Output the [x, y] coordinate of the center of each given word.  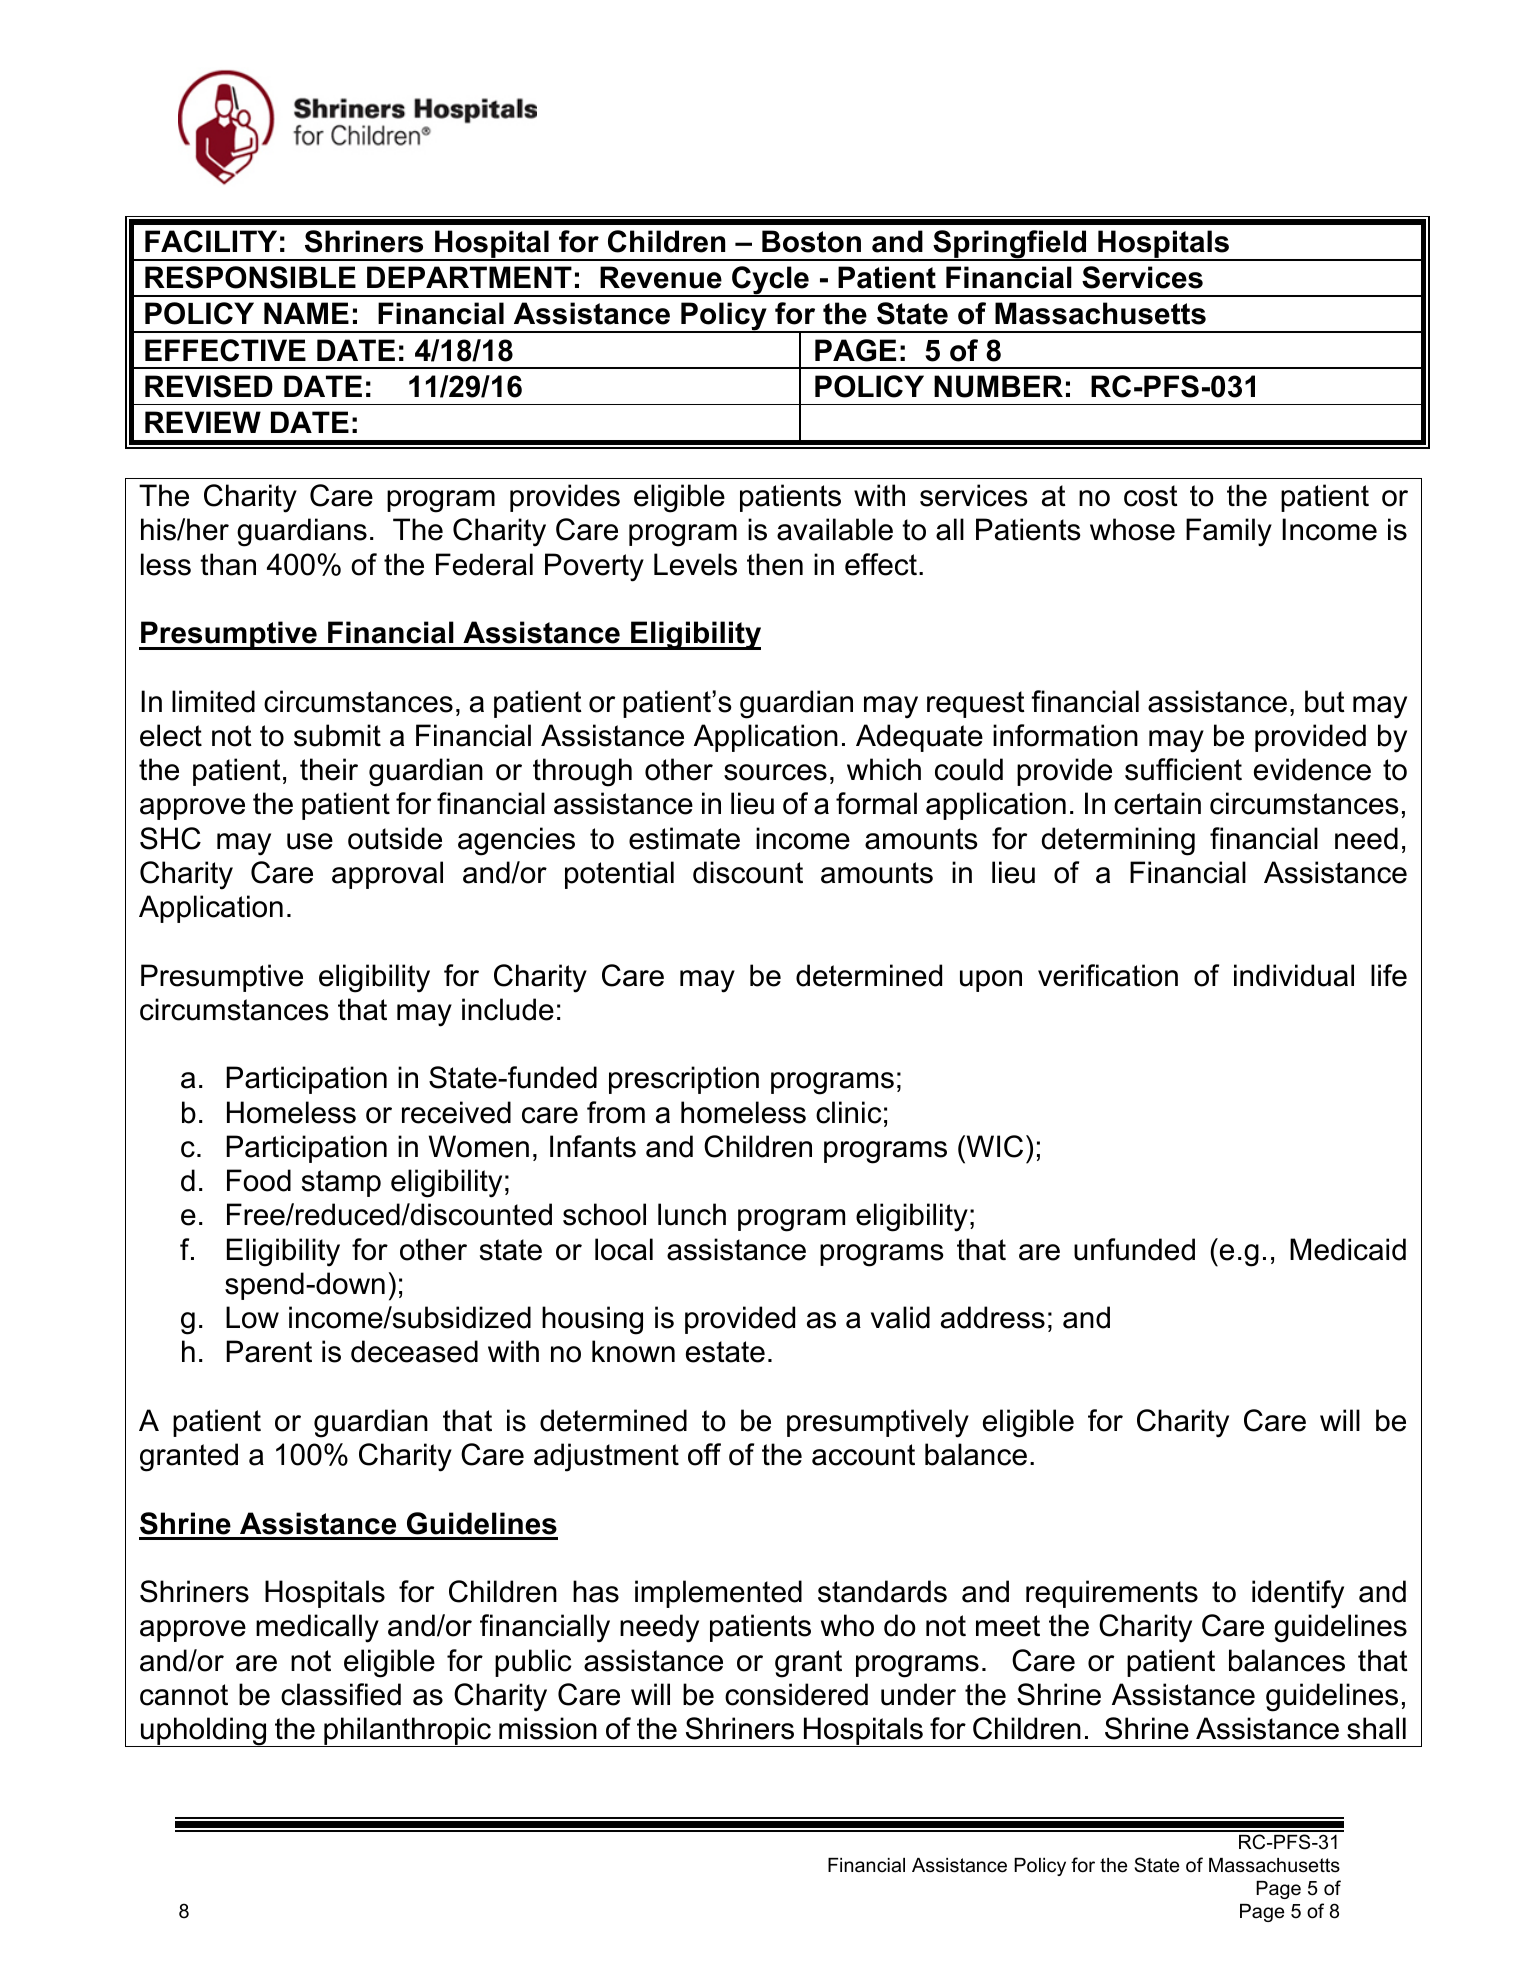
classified [341, 1694]
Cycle [770, 281]
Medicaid [1348, 1249]
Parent [269, 1351]
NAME [306, 313]
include [508, 1009]
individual [1294, 975]
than [228, 564]
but [1325, 701]
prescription [684, 1080]
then [775, 564]
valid [900, 1317]
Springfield [1010, 245]
